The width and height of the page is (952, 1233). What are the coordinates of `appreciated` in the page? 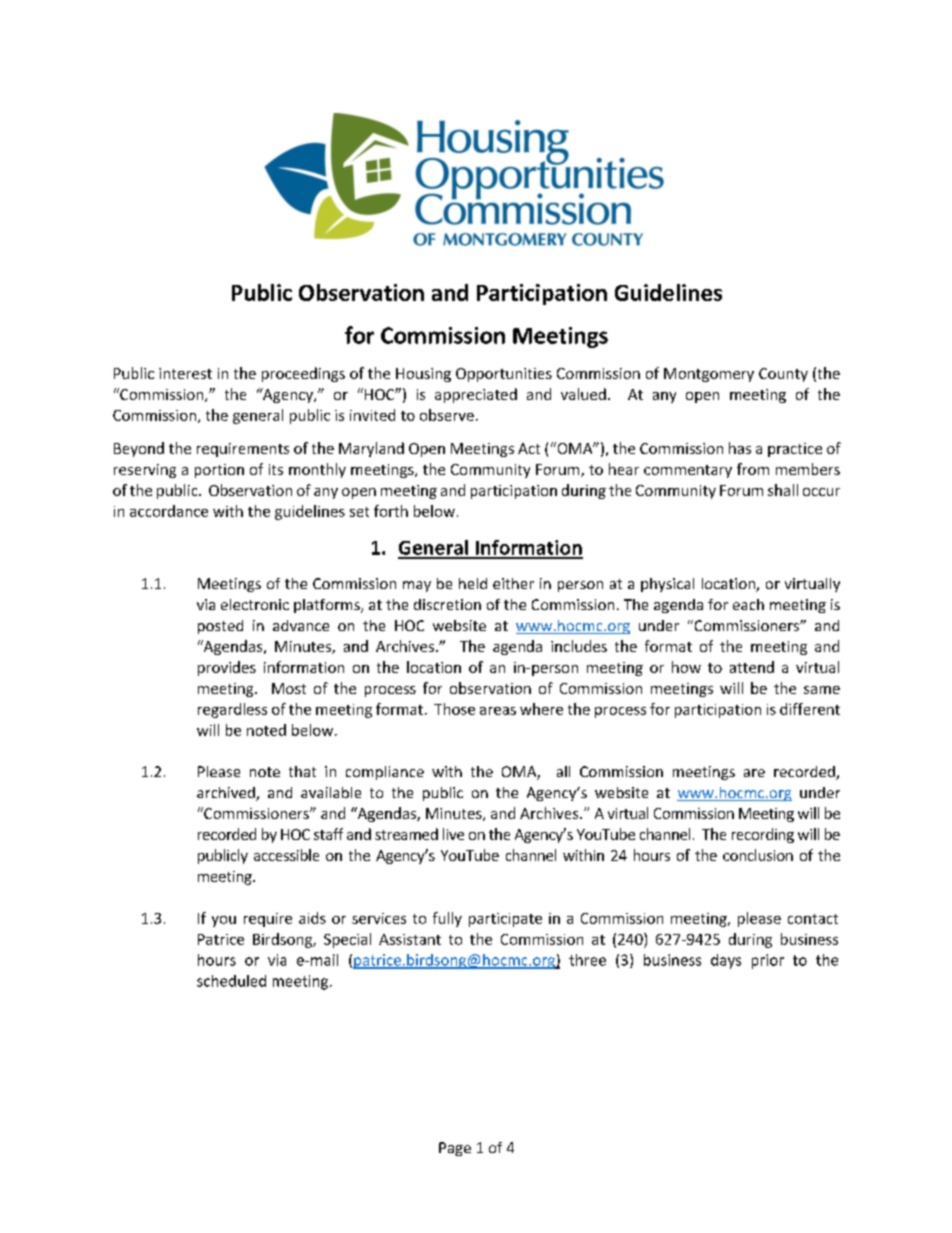 It's located at (476, 395).
